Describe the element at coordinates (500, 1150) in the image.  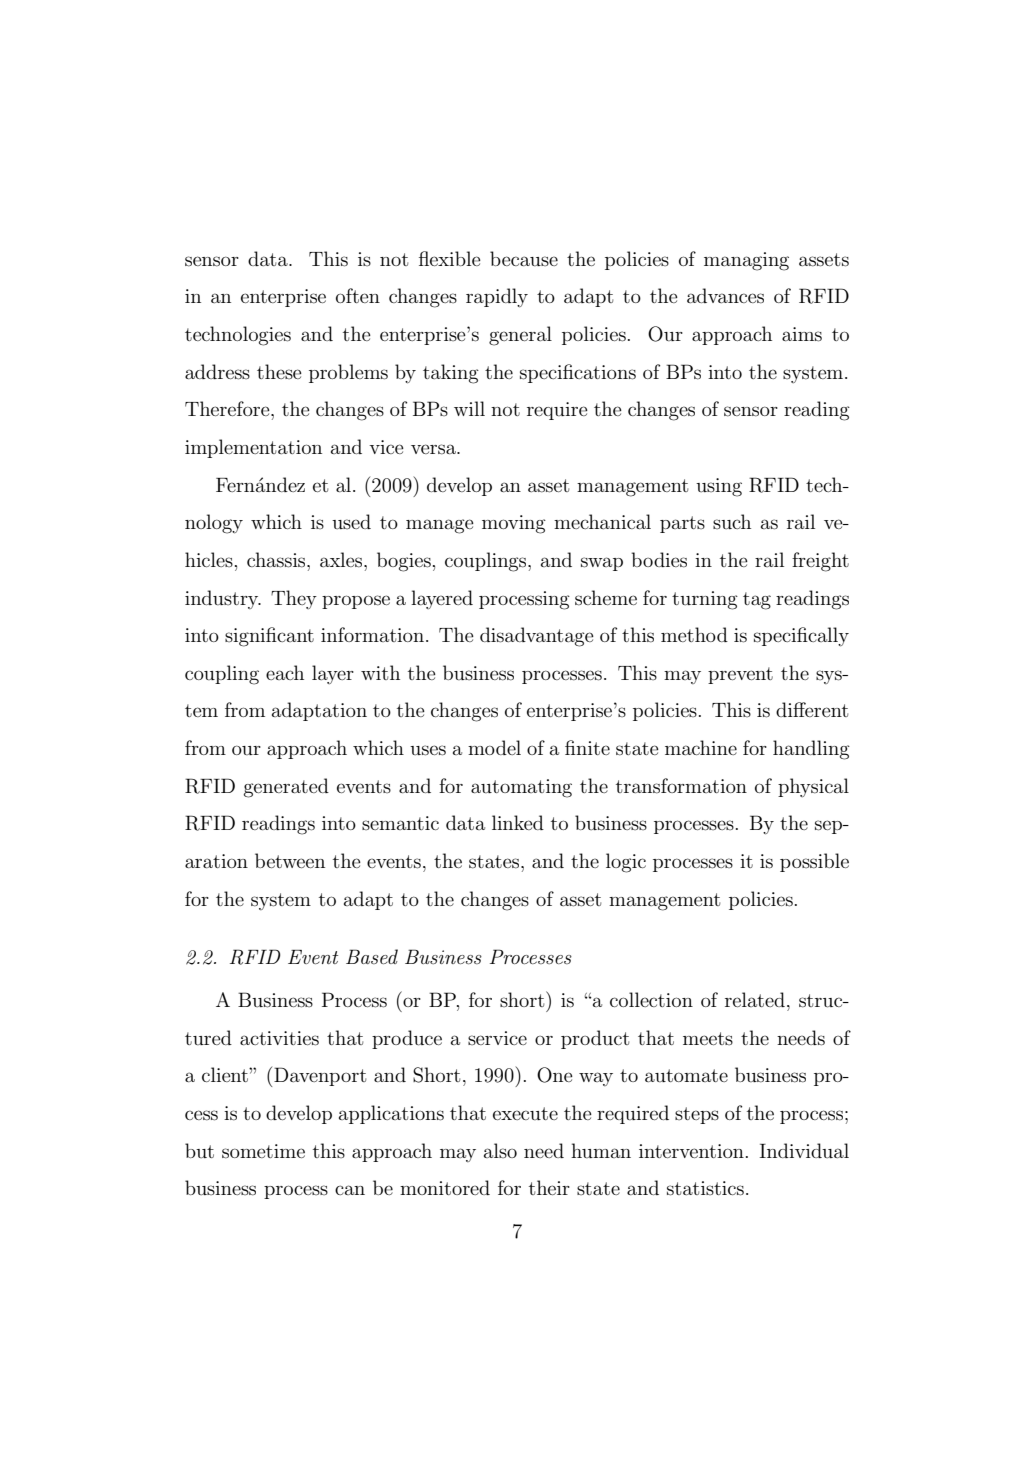
I see `also` at that location.
